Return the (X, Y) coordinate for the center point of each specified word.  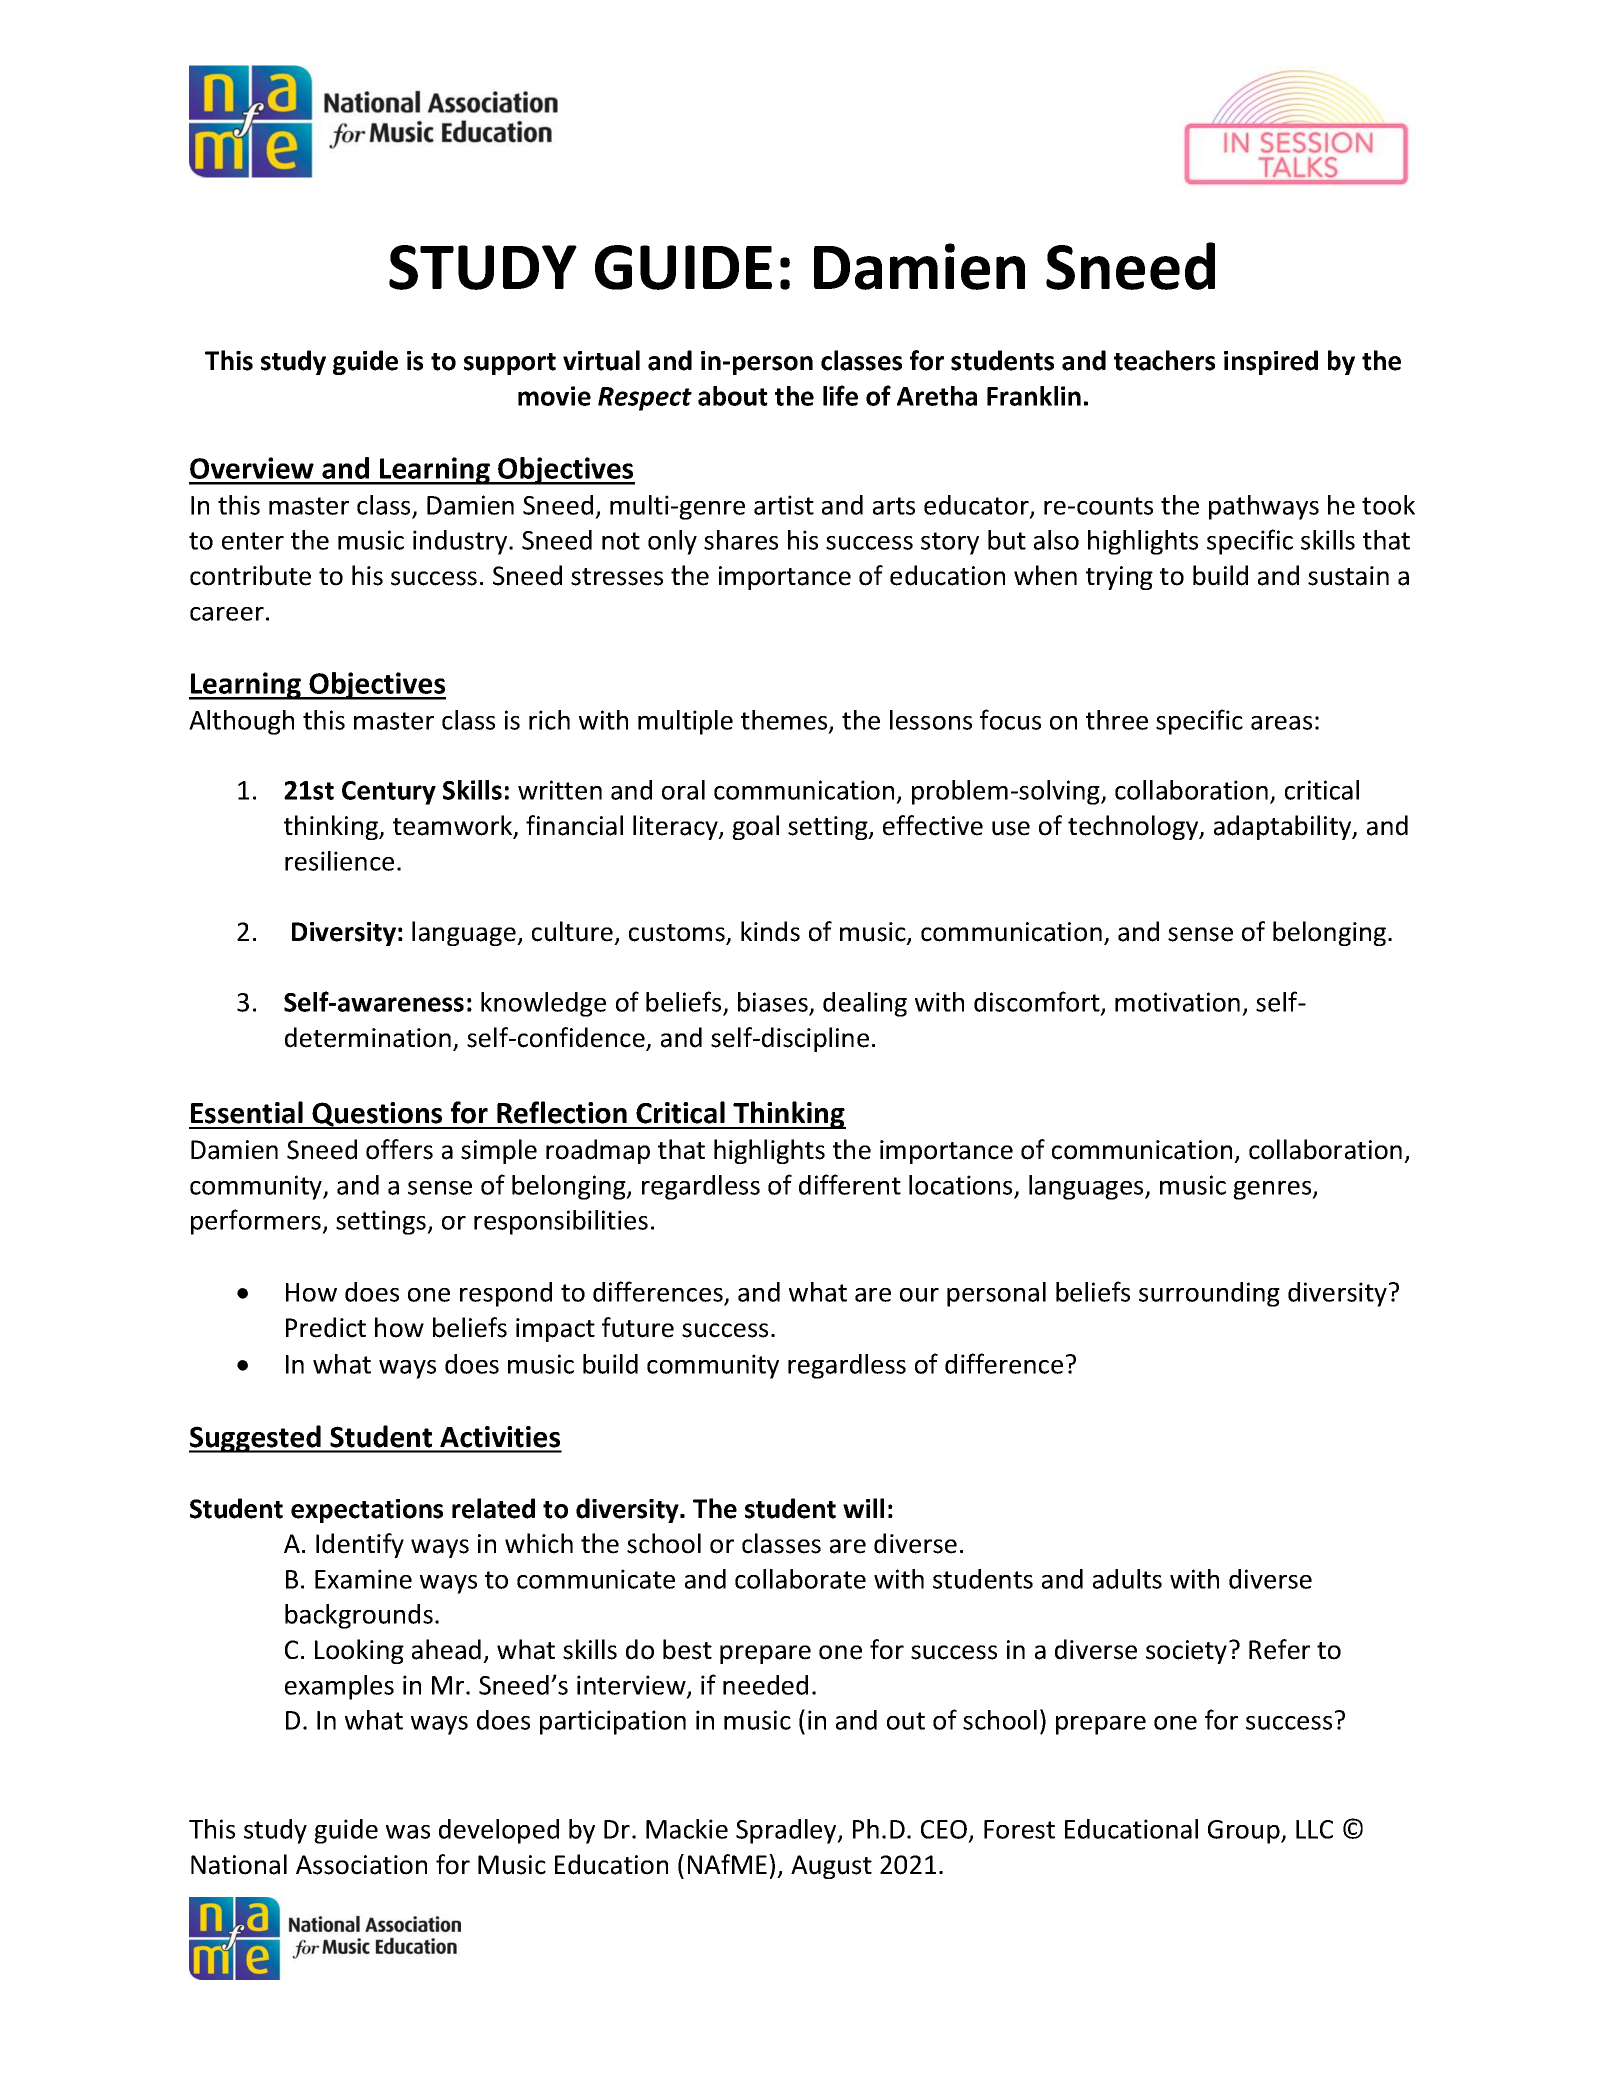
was (408, 1832)
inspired (1271, 362)
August (831, 1867)
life (840, 395)
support (510, 364)
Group (1245, 1832)
